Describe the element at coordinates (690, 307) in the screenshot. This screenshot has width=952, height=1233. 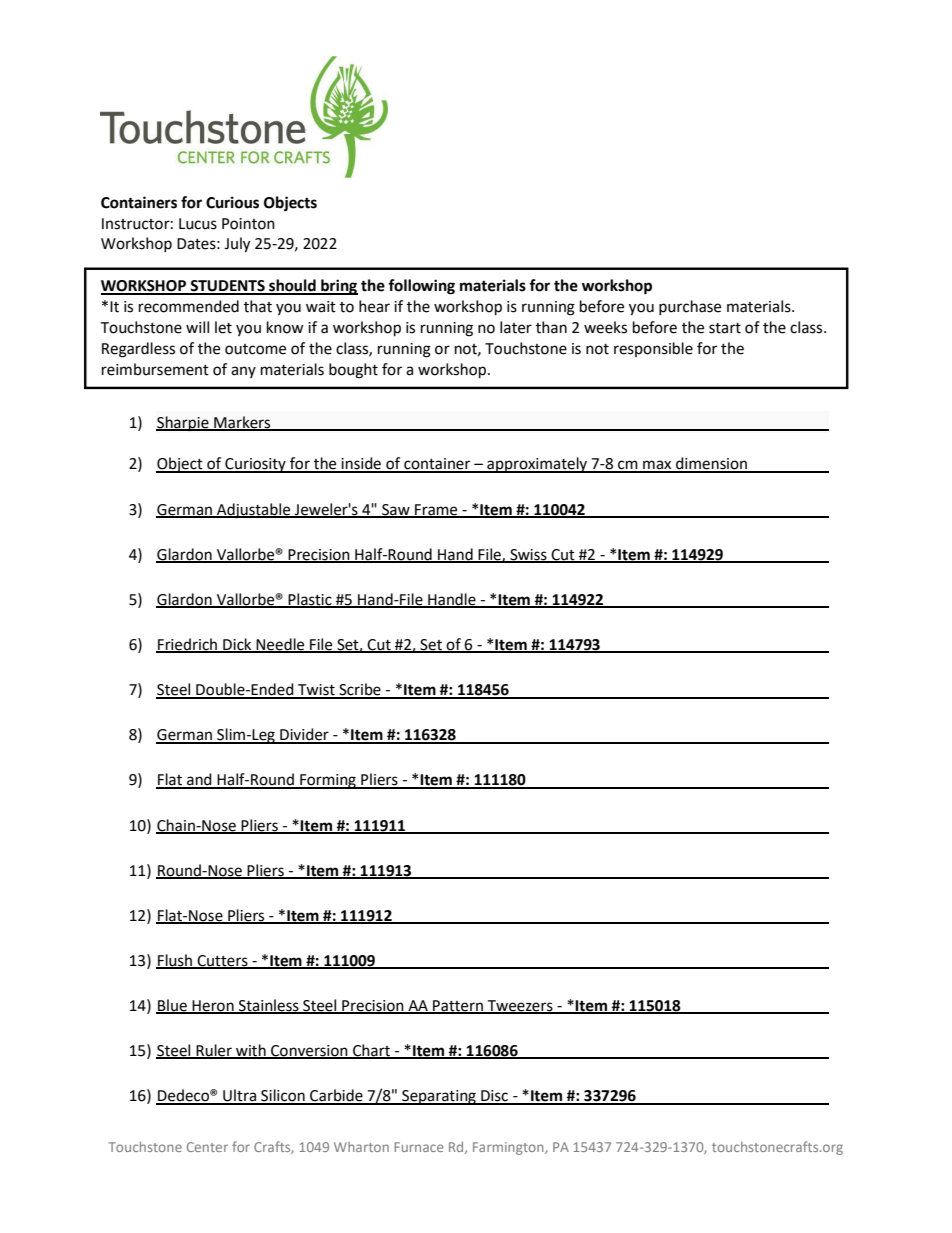
I see `purchase` at that location.
